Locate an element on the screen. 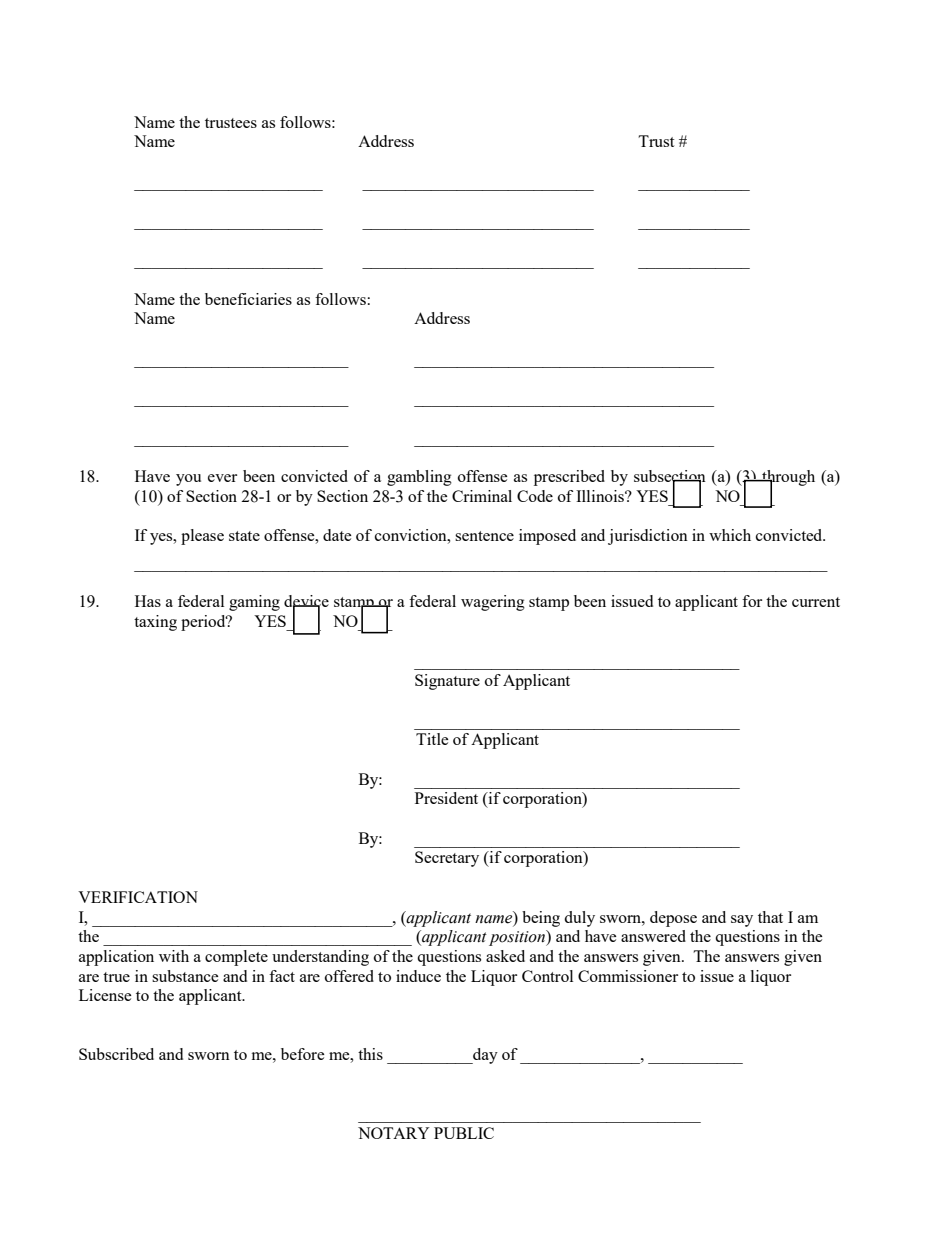  VERIFICATION is located at coordinates (138, 897).
